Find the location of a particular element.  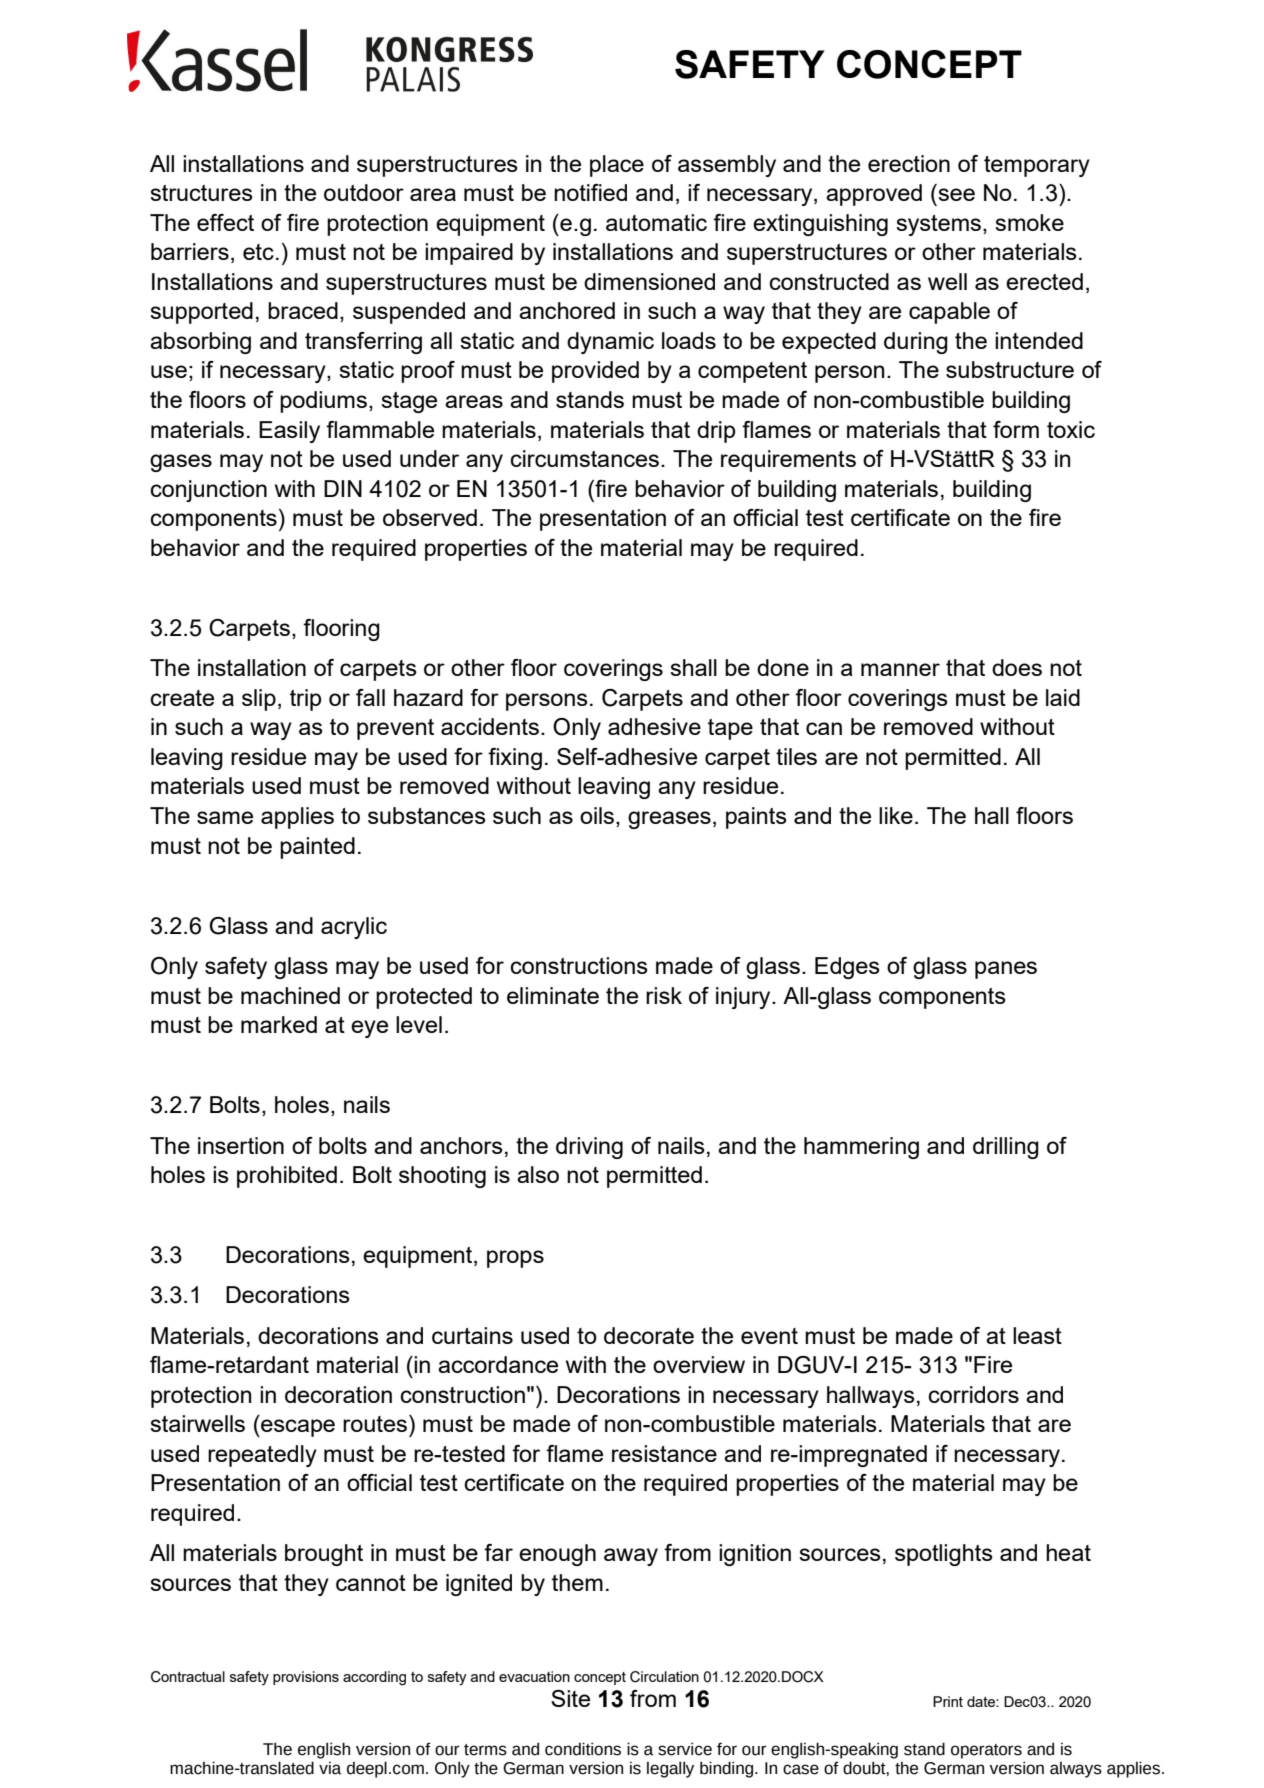

prohibited is located at coordinates (287, 1177).
